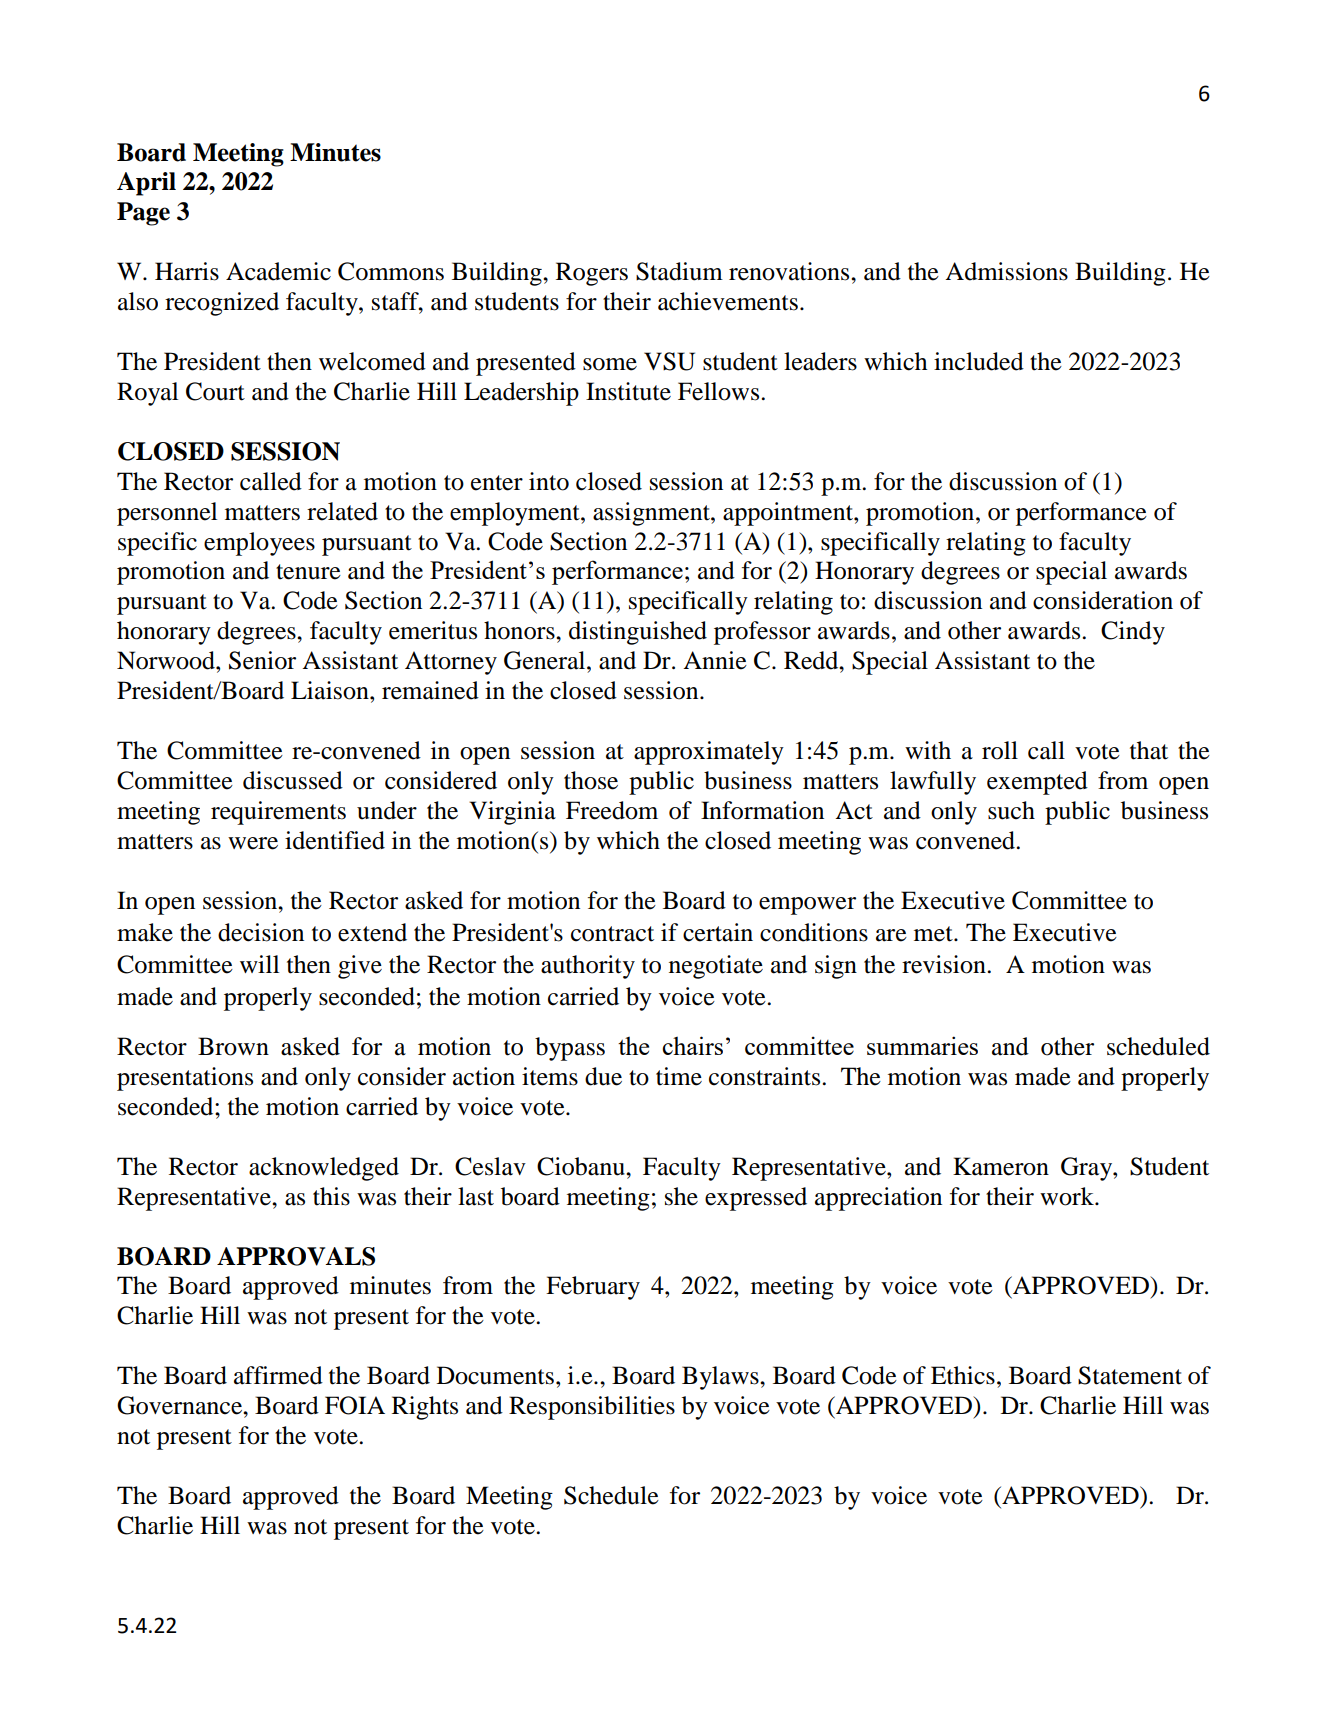  Describe the element at coordinates (278, 1375) in the screenshot. I see `affirmed` at that location.
